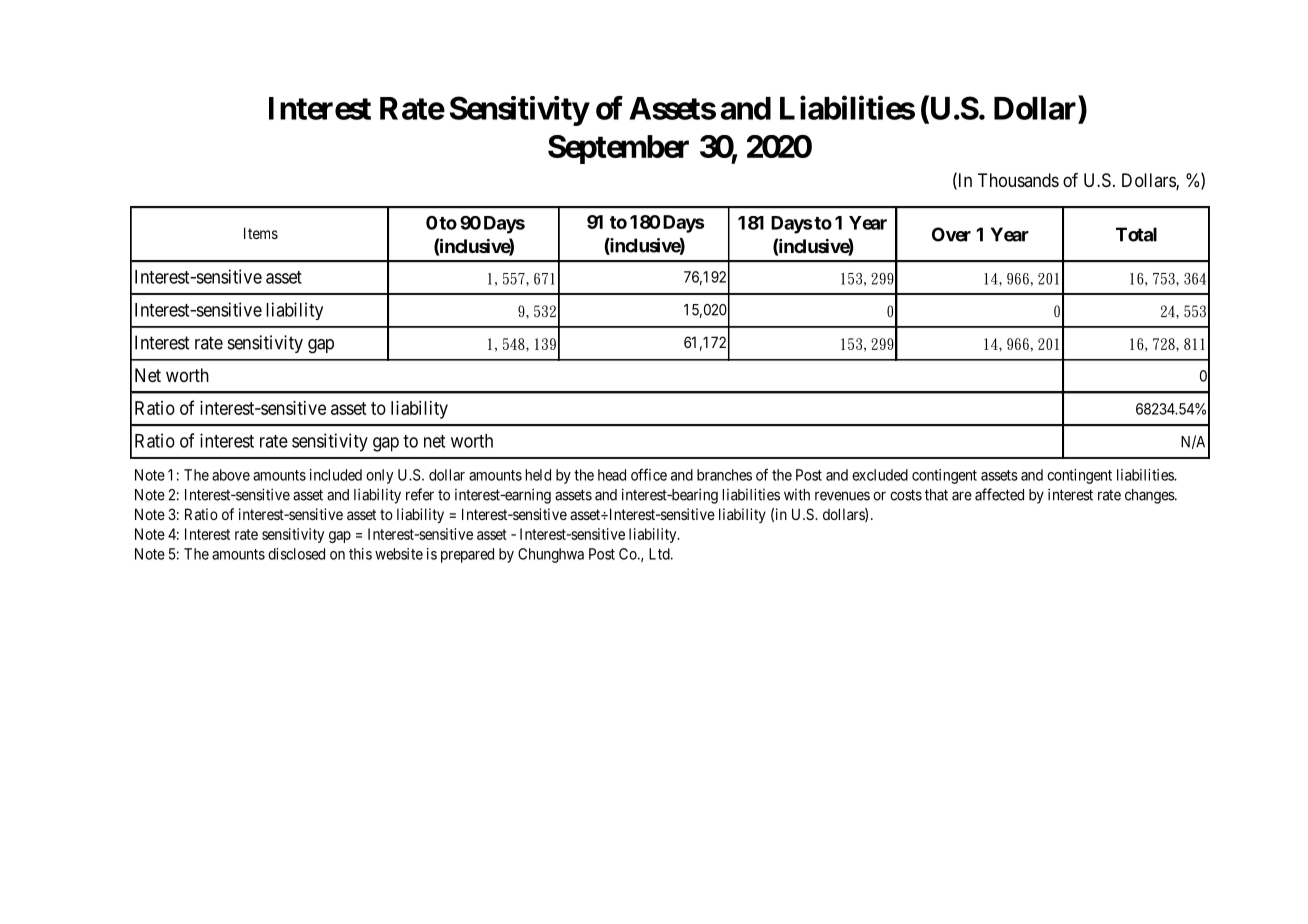 The width and height of the screenshot is (1308, 924). What do you see at coordinates (618, 149) in the screenshot?
I see `September` at bounding box center [618, 149].
